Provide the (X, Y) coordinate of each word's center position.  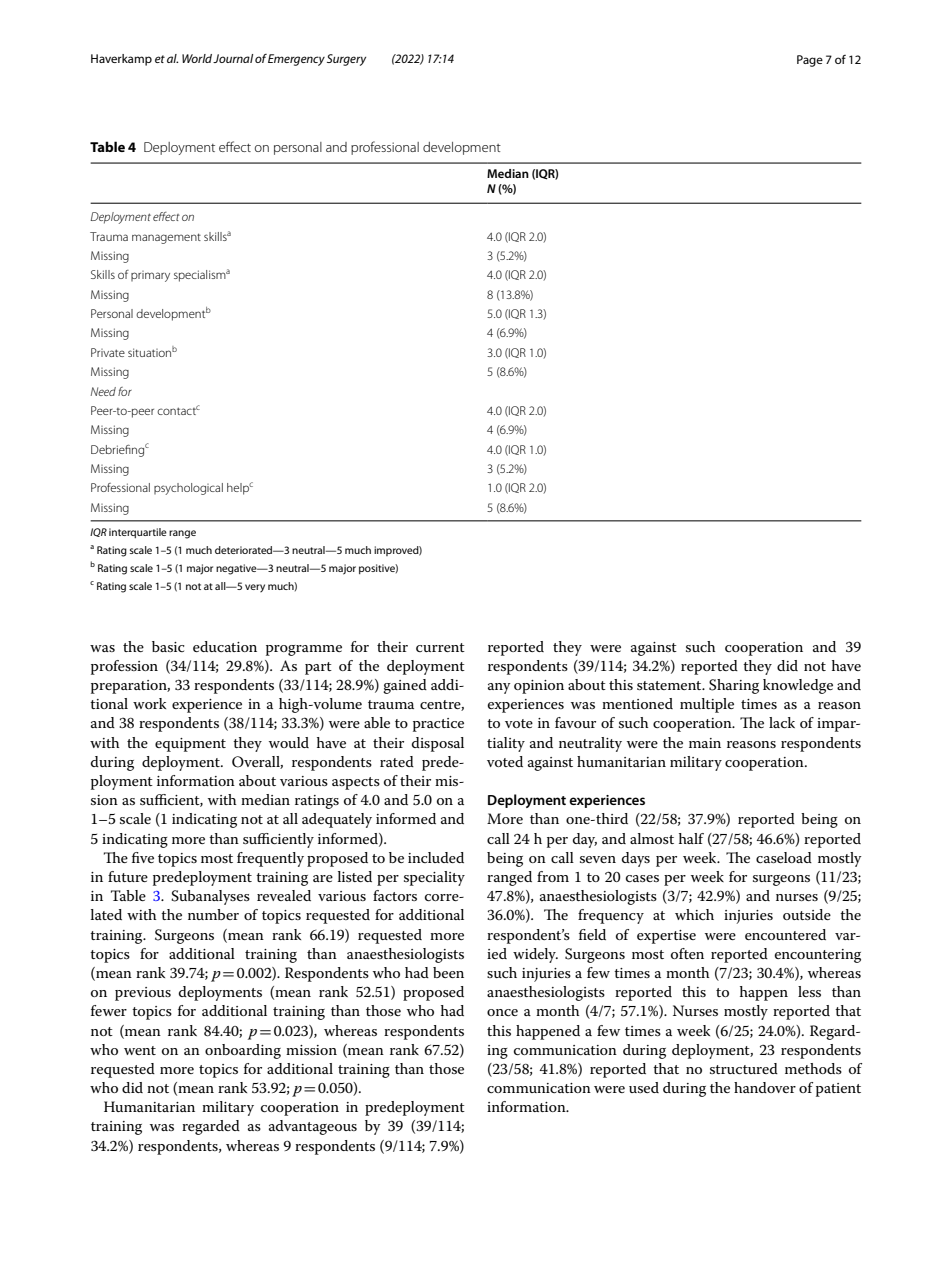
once (502, 1012)
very (255, 588)
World (198, 58)
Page (810, 61)
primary (150, 276)
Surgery (346, 60)
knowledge (798, 686)
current (440, 647)
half (691, 838)
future (128, 876)
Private (108, 352)
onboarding (243, 1051)
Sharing (734, 686)
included (436, 857)
